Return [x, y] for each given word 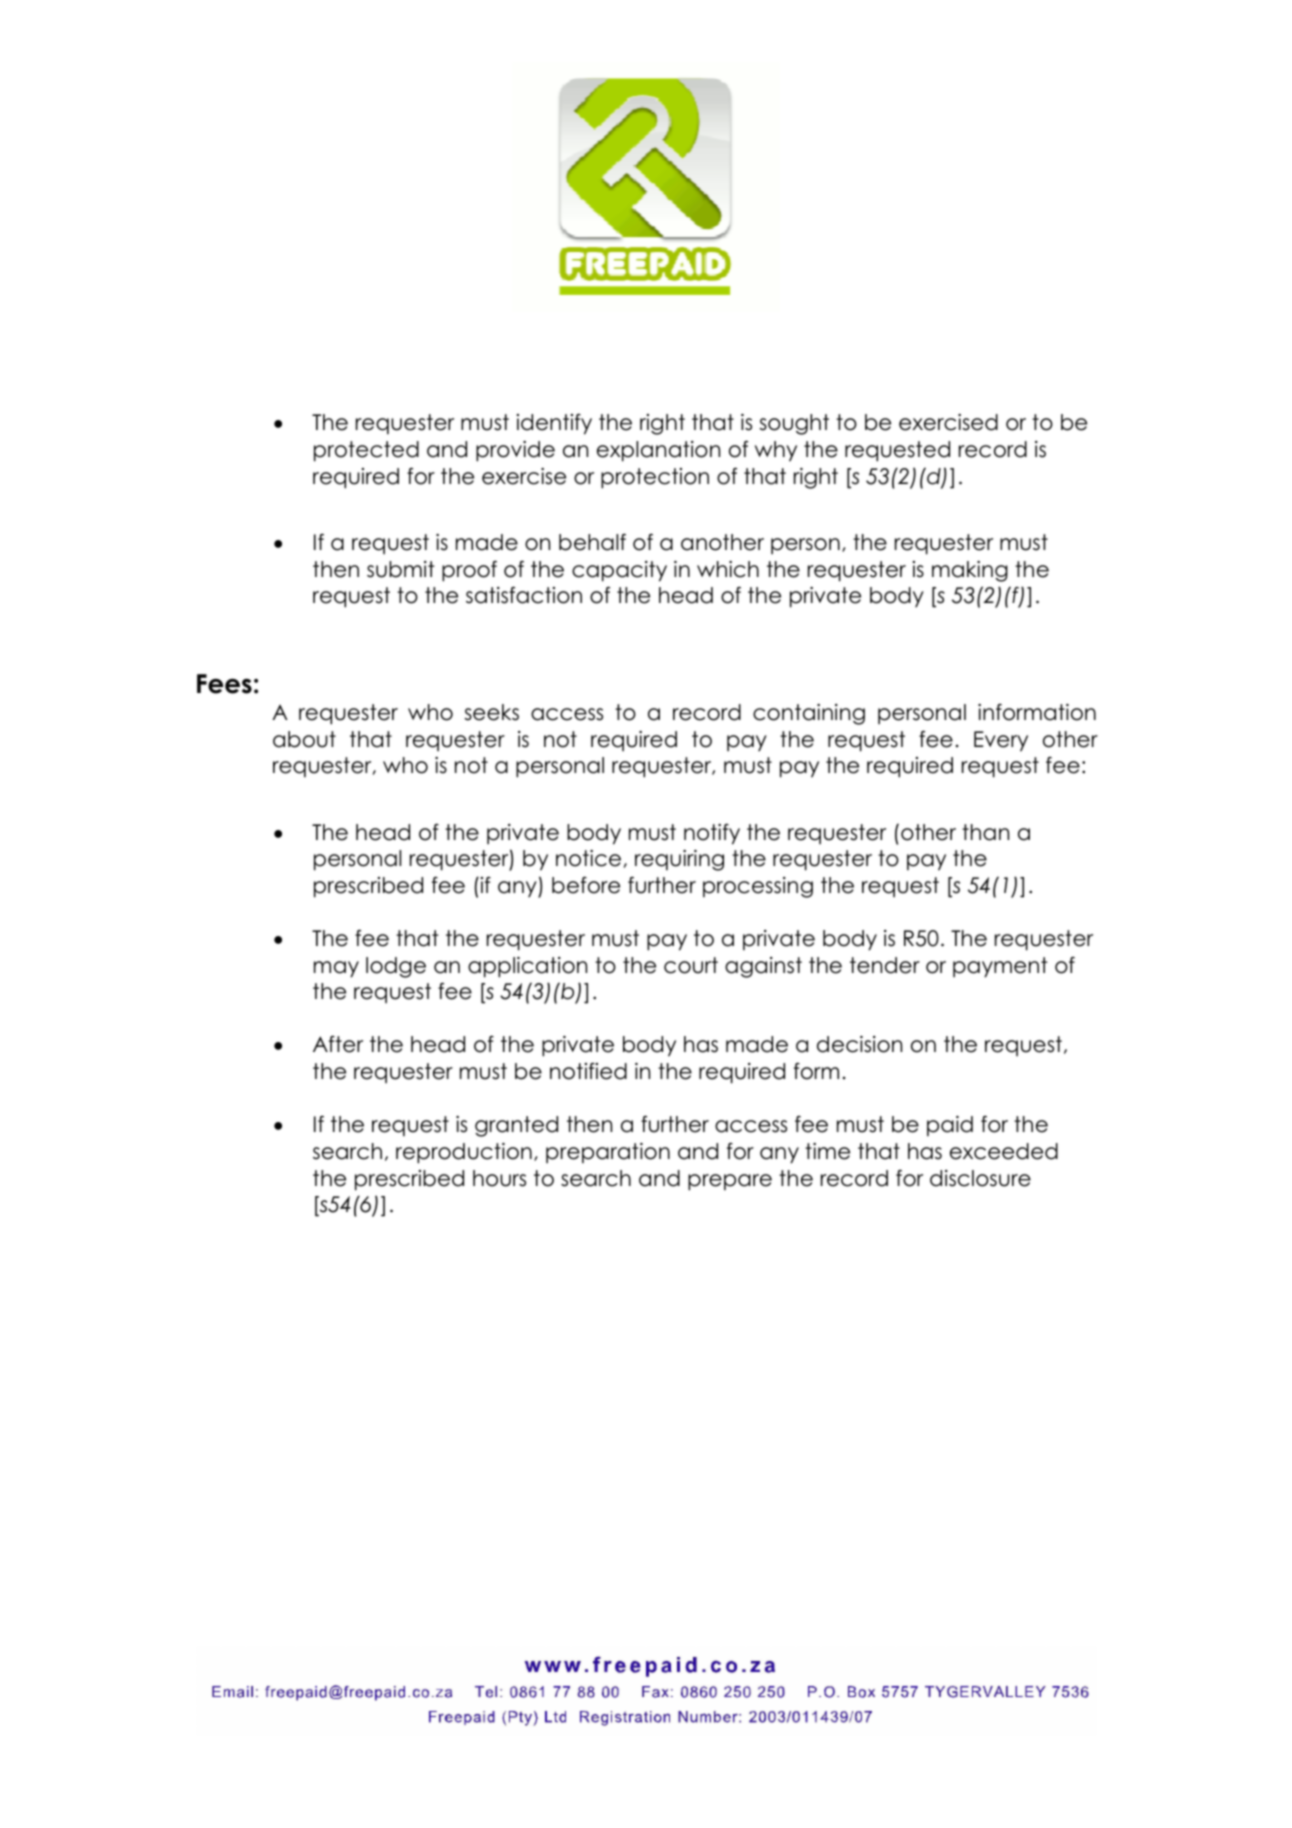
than [985, 832]
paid [950, 1126]
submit [401, 569]
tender [885, 965]
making [970, 571]
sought [794, 424]
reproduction [464, 1153]
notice [588, 858]
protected [366, 451]
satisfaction [524, 595]
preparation [608, 1153]
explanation [658, 451]
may [336, 969]
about [304, 739]
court [691, 965]
